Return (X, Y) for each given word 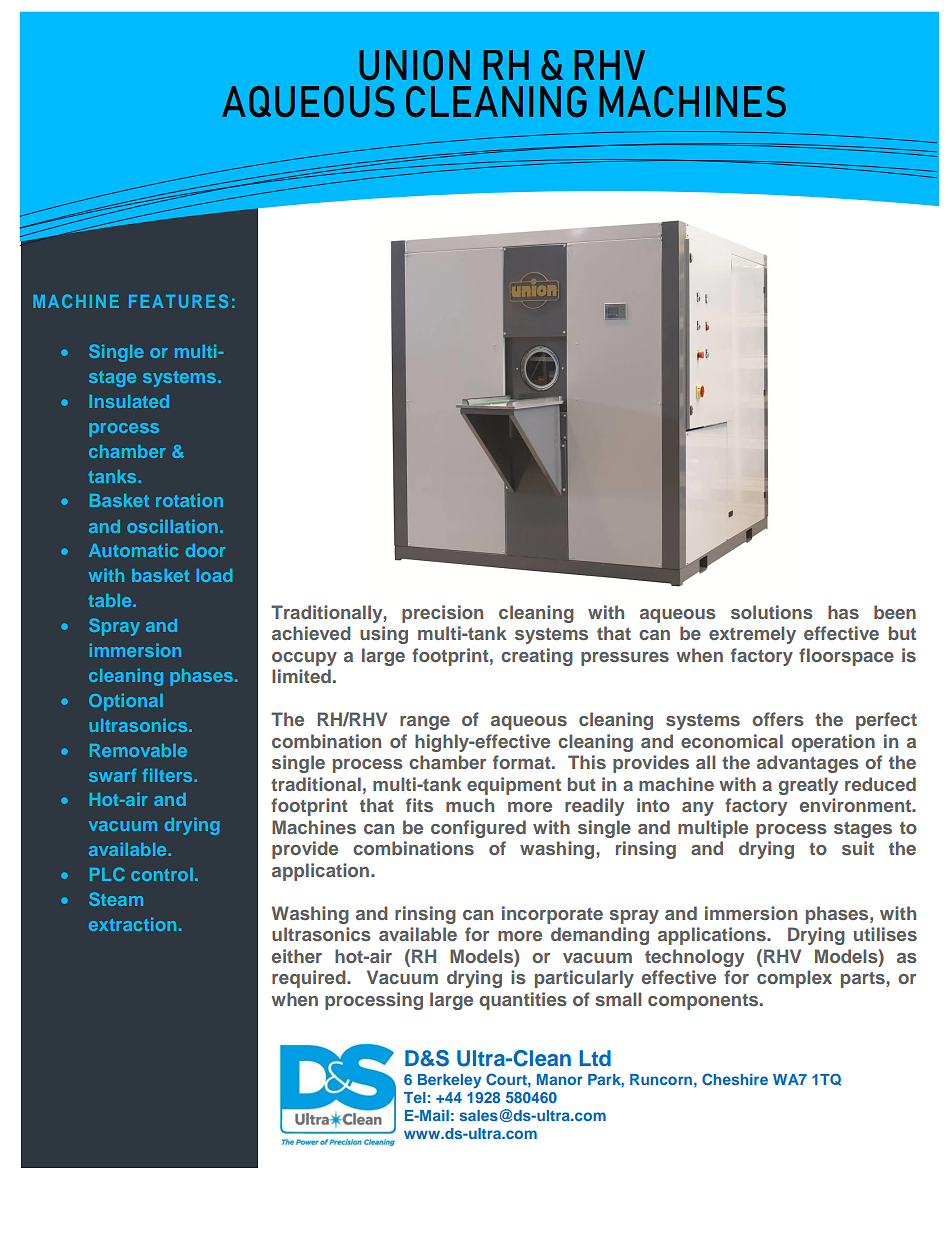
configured (478, 829)
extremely (752, 635)
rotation (189, 500)
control (162, 874)
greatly (808, 786)
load (214, 575)
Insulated (129, 401)
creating (537, 657)
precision (442, 614)
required (310, 979)
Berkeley (449, 1081)
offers (778, 719)
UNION (414, 65)
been (895, 612)
